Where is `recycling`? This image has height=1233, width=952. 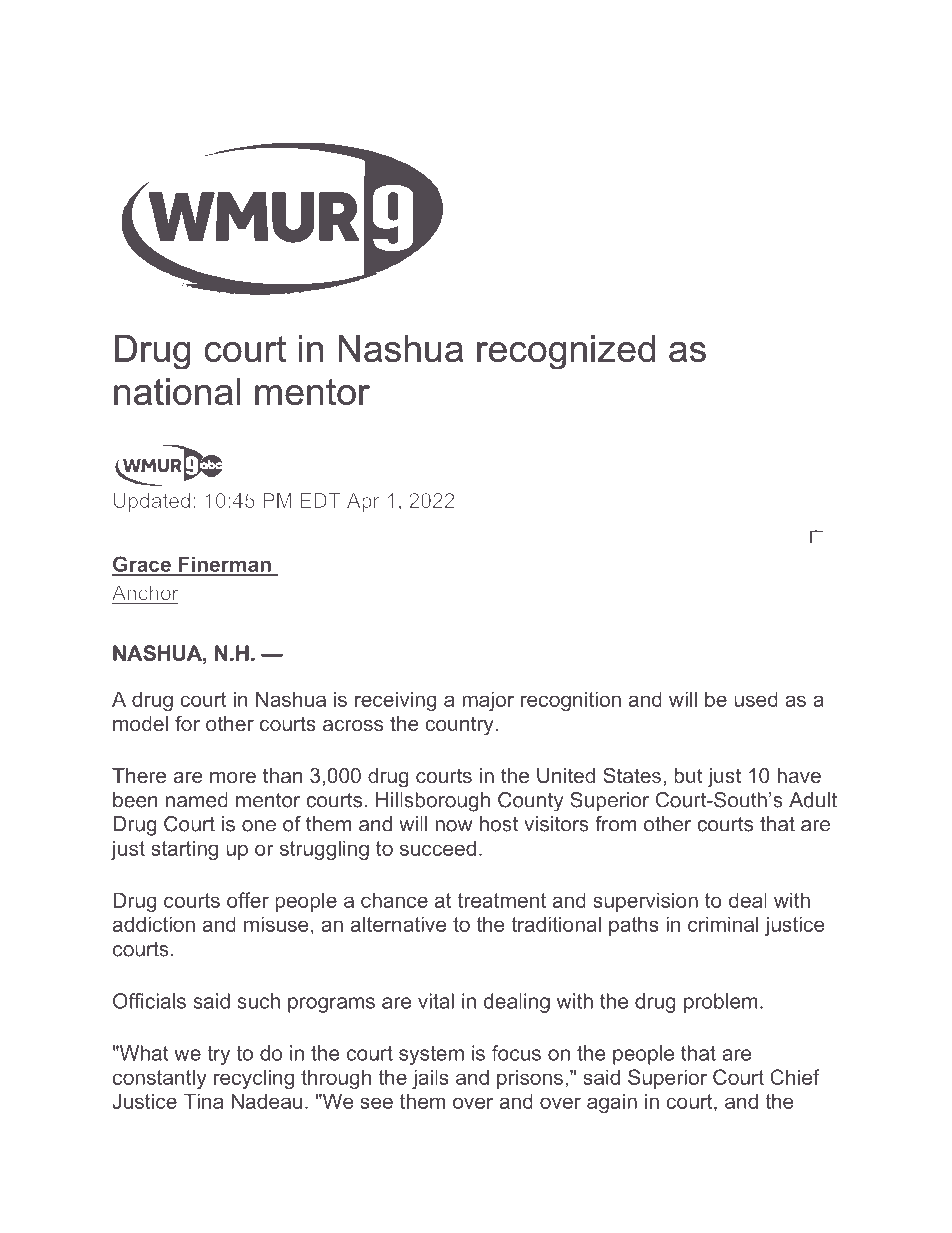
recycling is located at coordinates (254, 1079).
